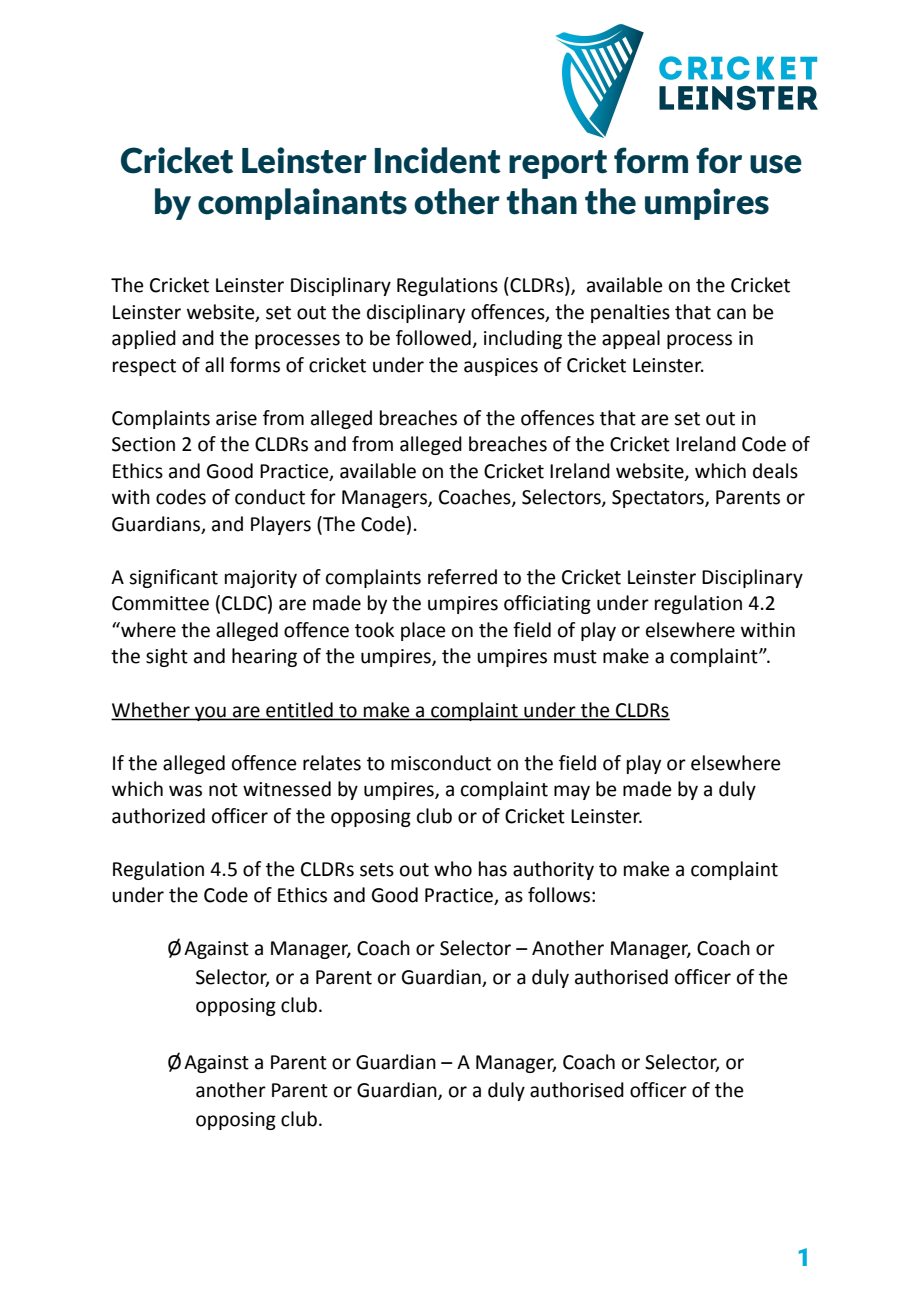 The height and width of the screenshot is (1307, 924). Describe the element at coordinates (453, 869) in the screenshot. I see `who` at that location.
